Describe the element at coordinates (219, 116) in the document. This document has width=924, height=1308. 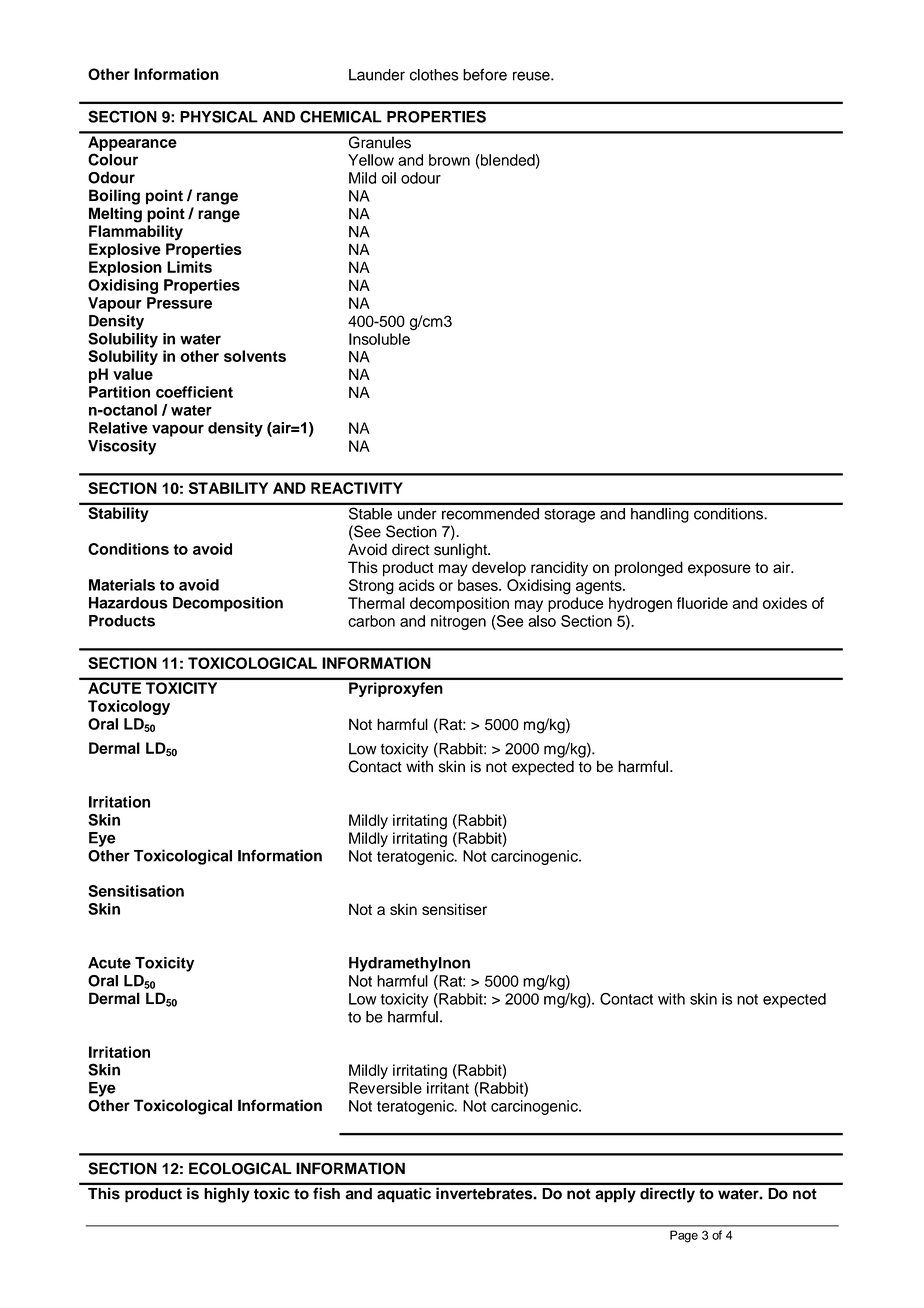
I see `PHYSICAL` at that location.
